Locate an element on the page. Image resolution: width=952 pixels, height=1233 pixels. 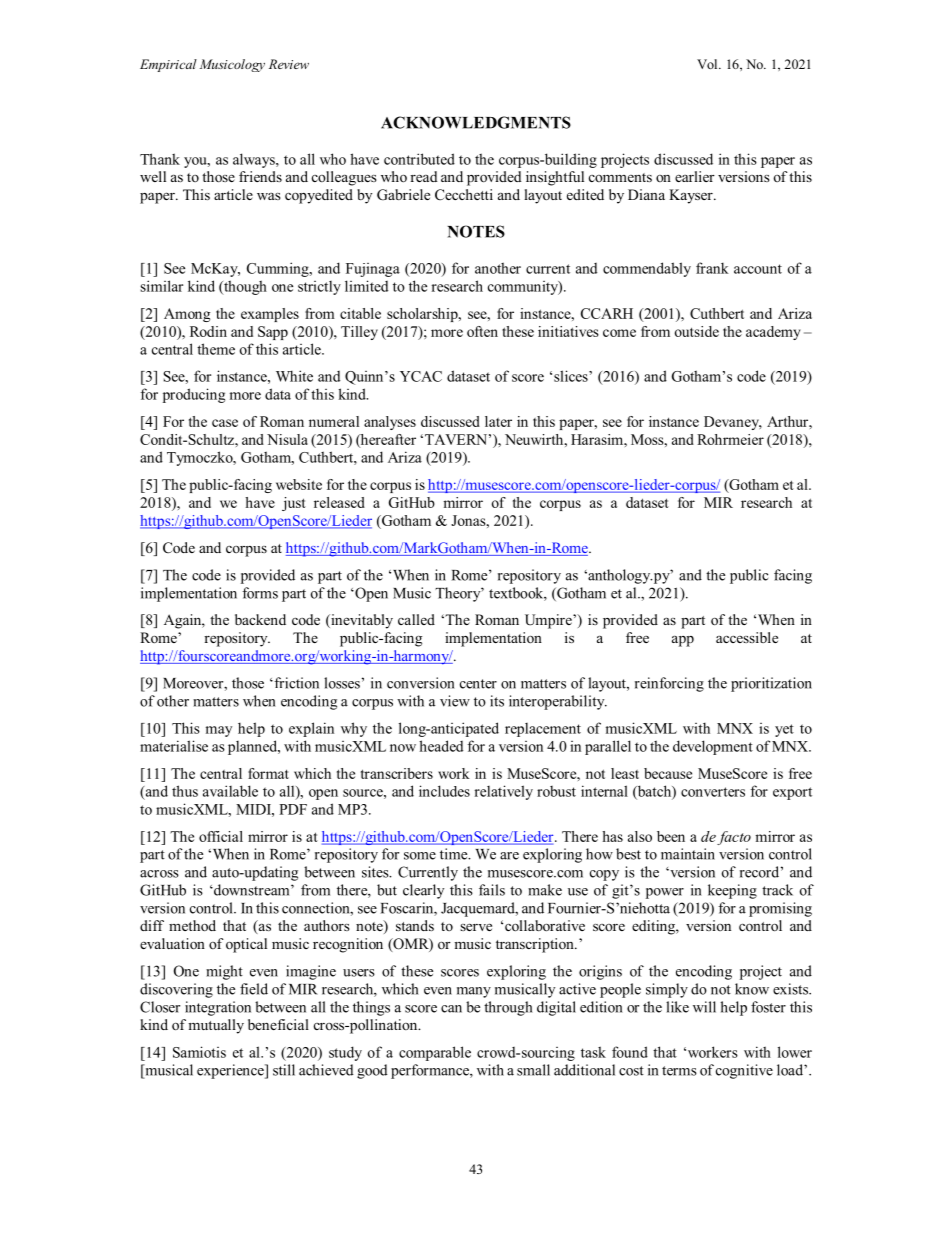
may is located at coordinates (219, 731).
